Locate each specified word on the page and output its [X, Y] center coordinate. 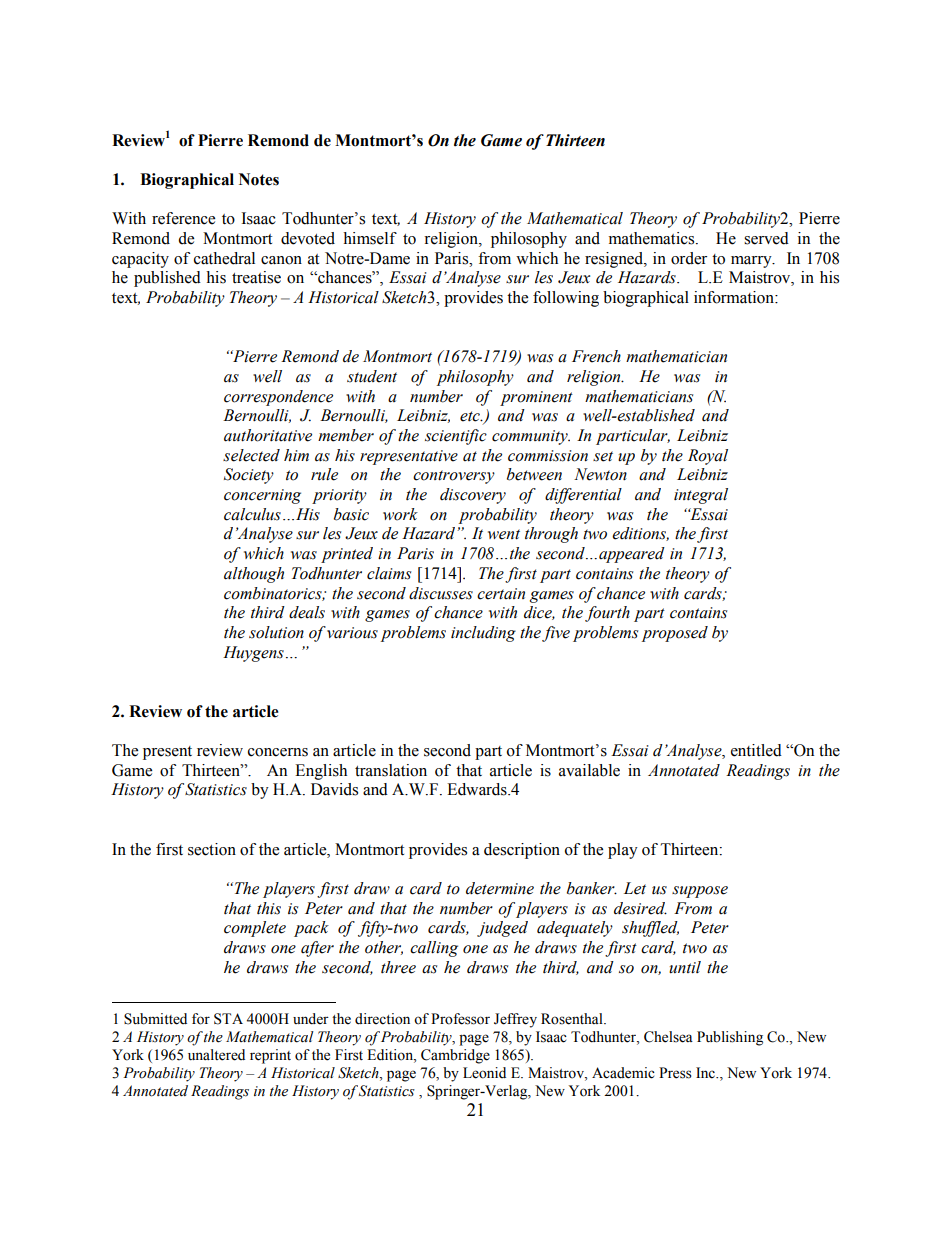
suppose [700, 892]
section [212, 849]
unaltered [216, 1055]
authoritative [268, 435]
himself [370, 238]
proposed [675, 634]
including [483, 634]
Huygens [253, 654]
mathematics [653, 238]
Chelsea [668, 1037]
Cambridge [455, 1056]
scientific [456, 437]
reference [183, 218]
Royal [708, 457]
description [522, 851]
